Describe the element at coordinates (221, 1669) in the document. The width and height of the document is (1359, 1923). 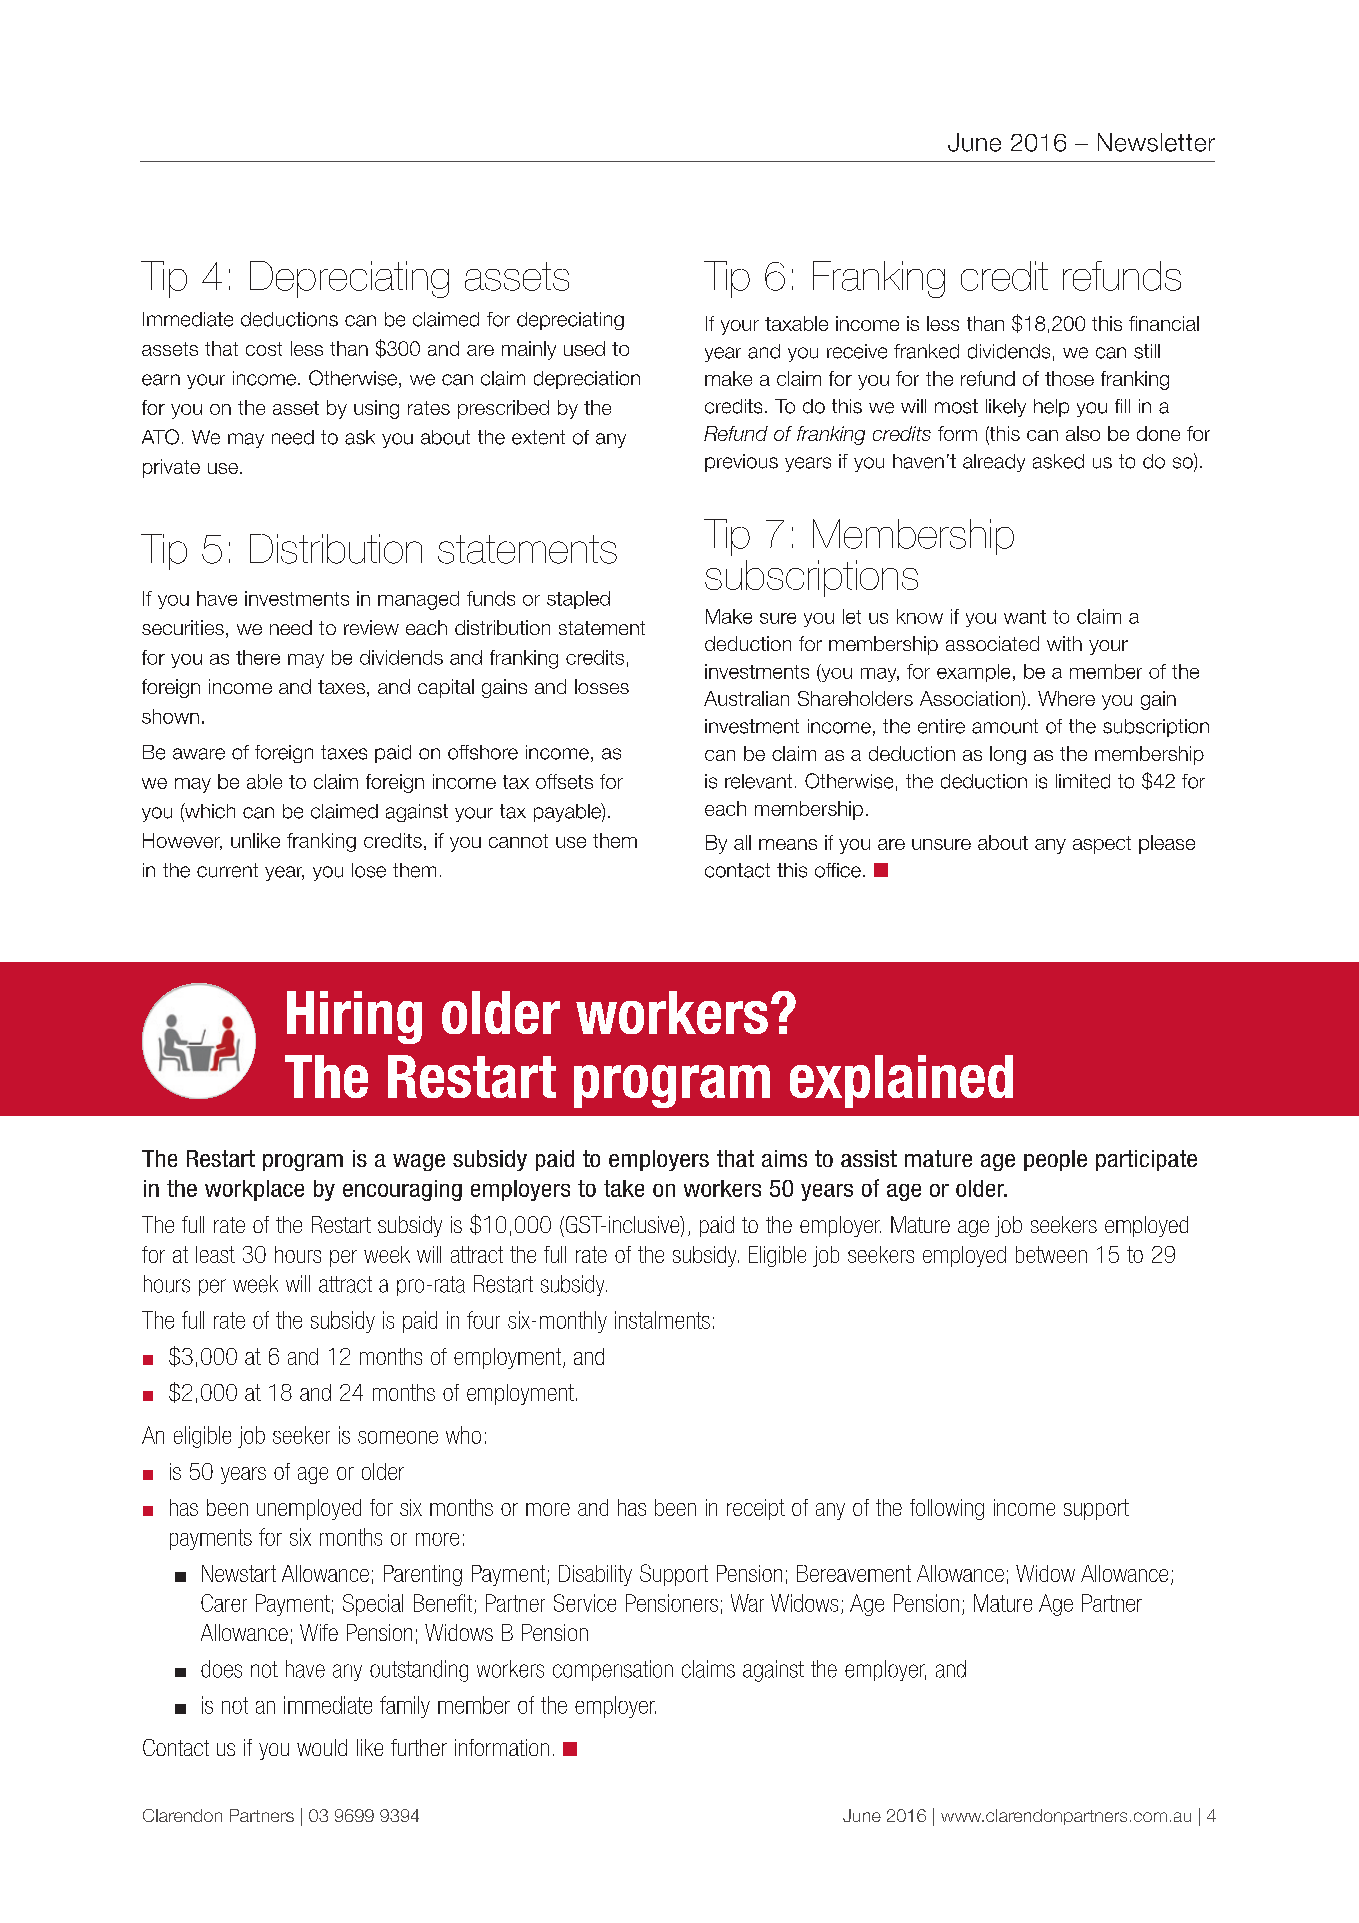
I see `does` at that location.
